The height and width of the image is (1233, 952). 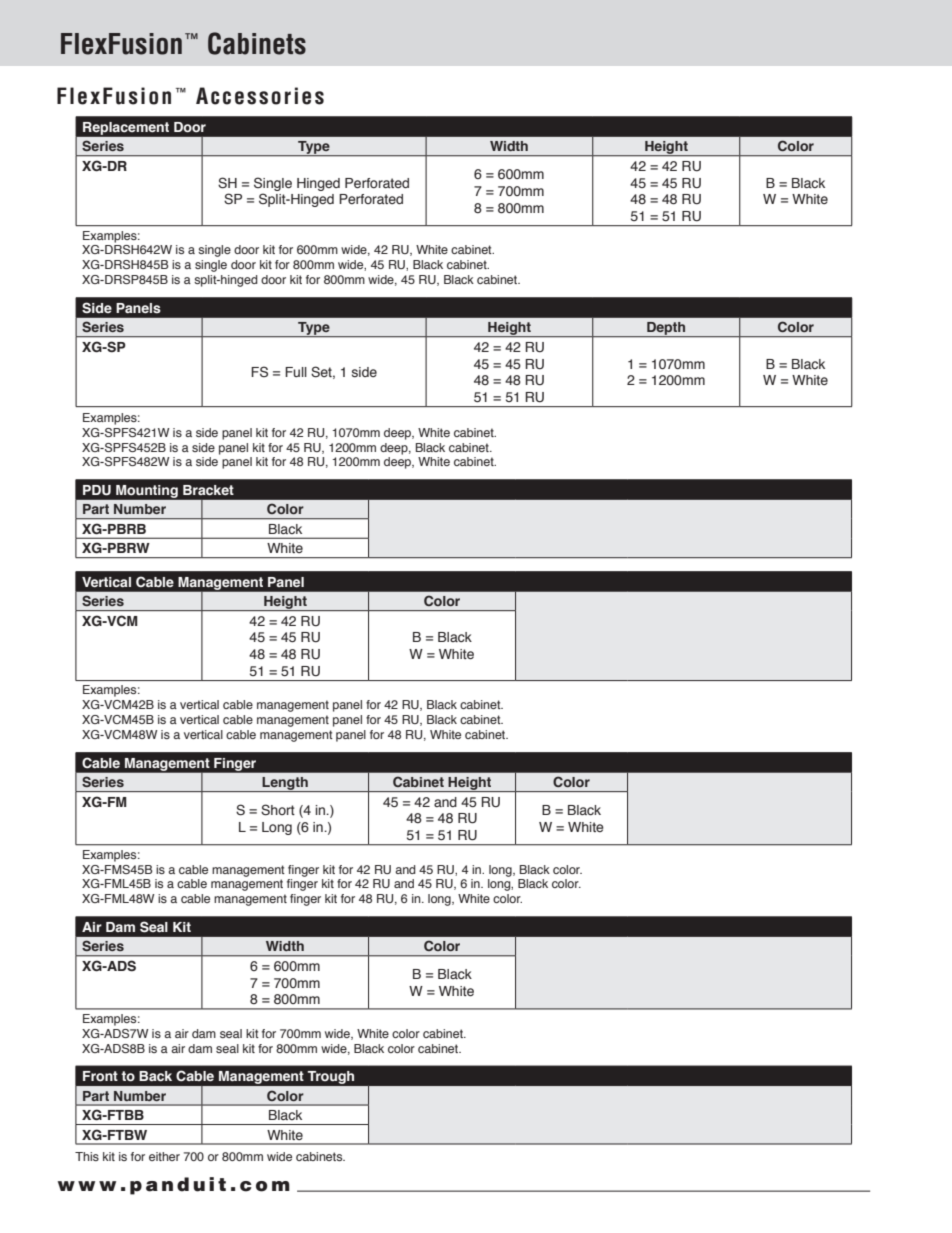 I want to click on either, so click(x=164, y=1156).
